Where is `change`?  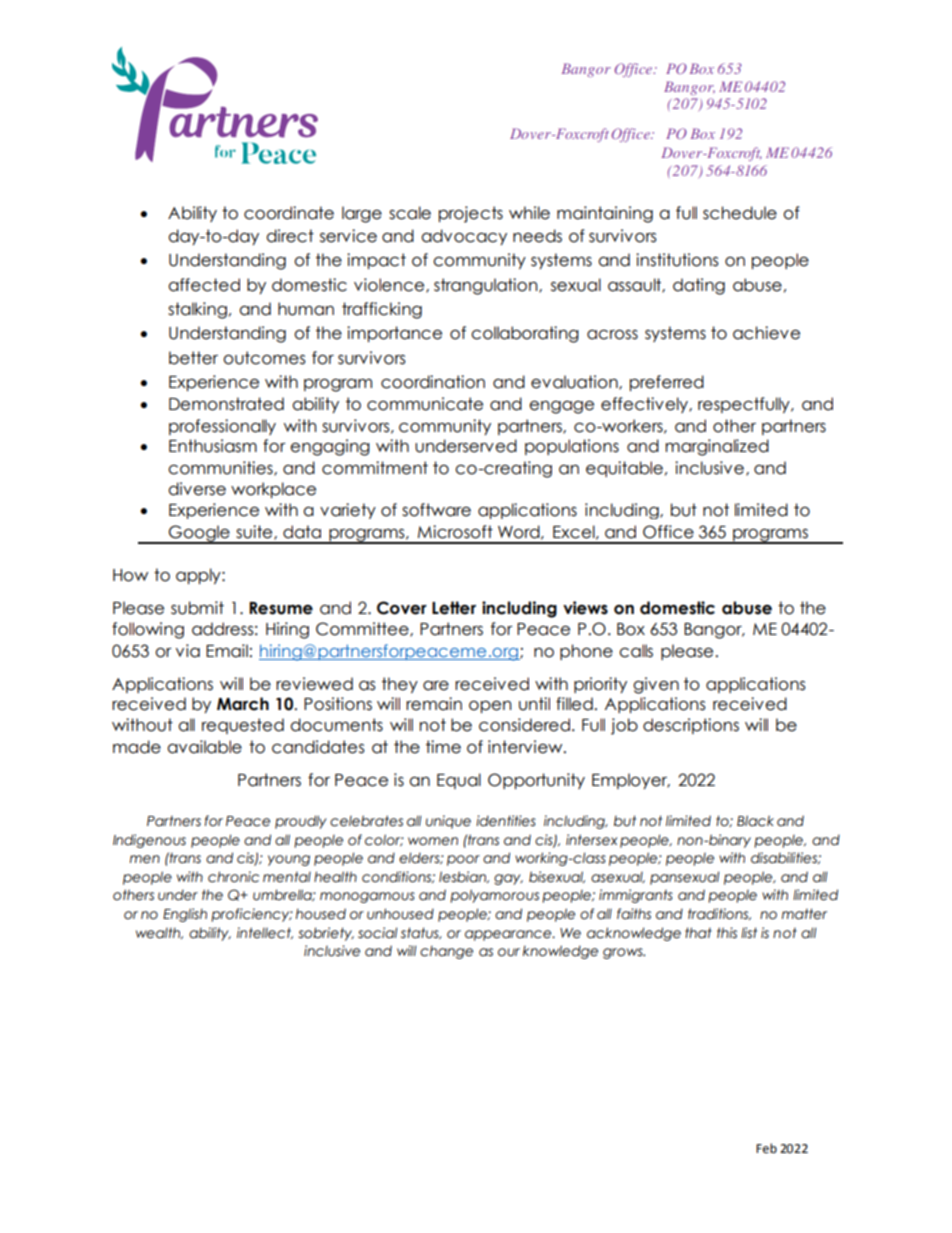
change is located at coordinates (446, 952).
